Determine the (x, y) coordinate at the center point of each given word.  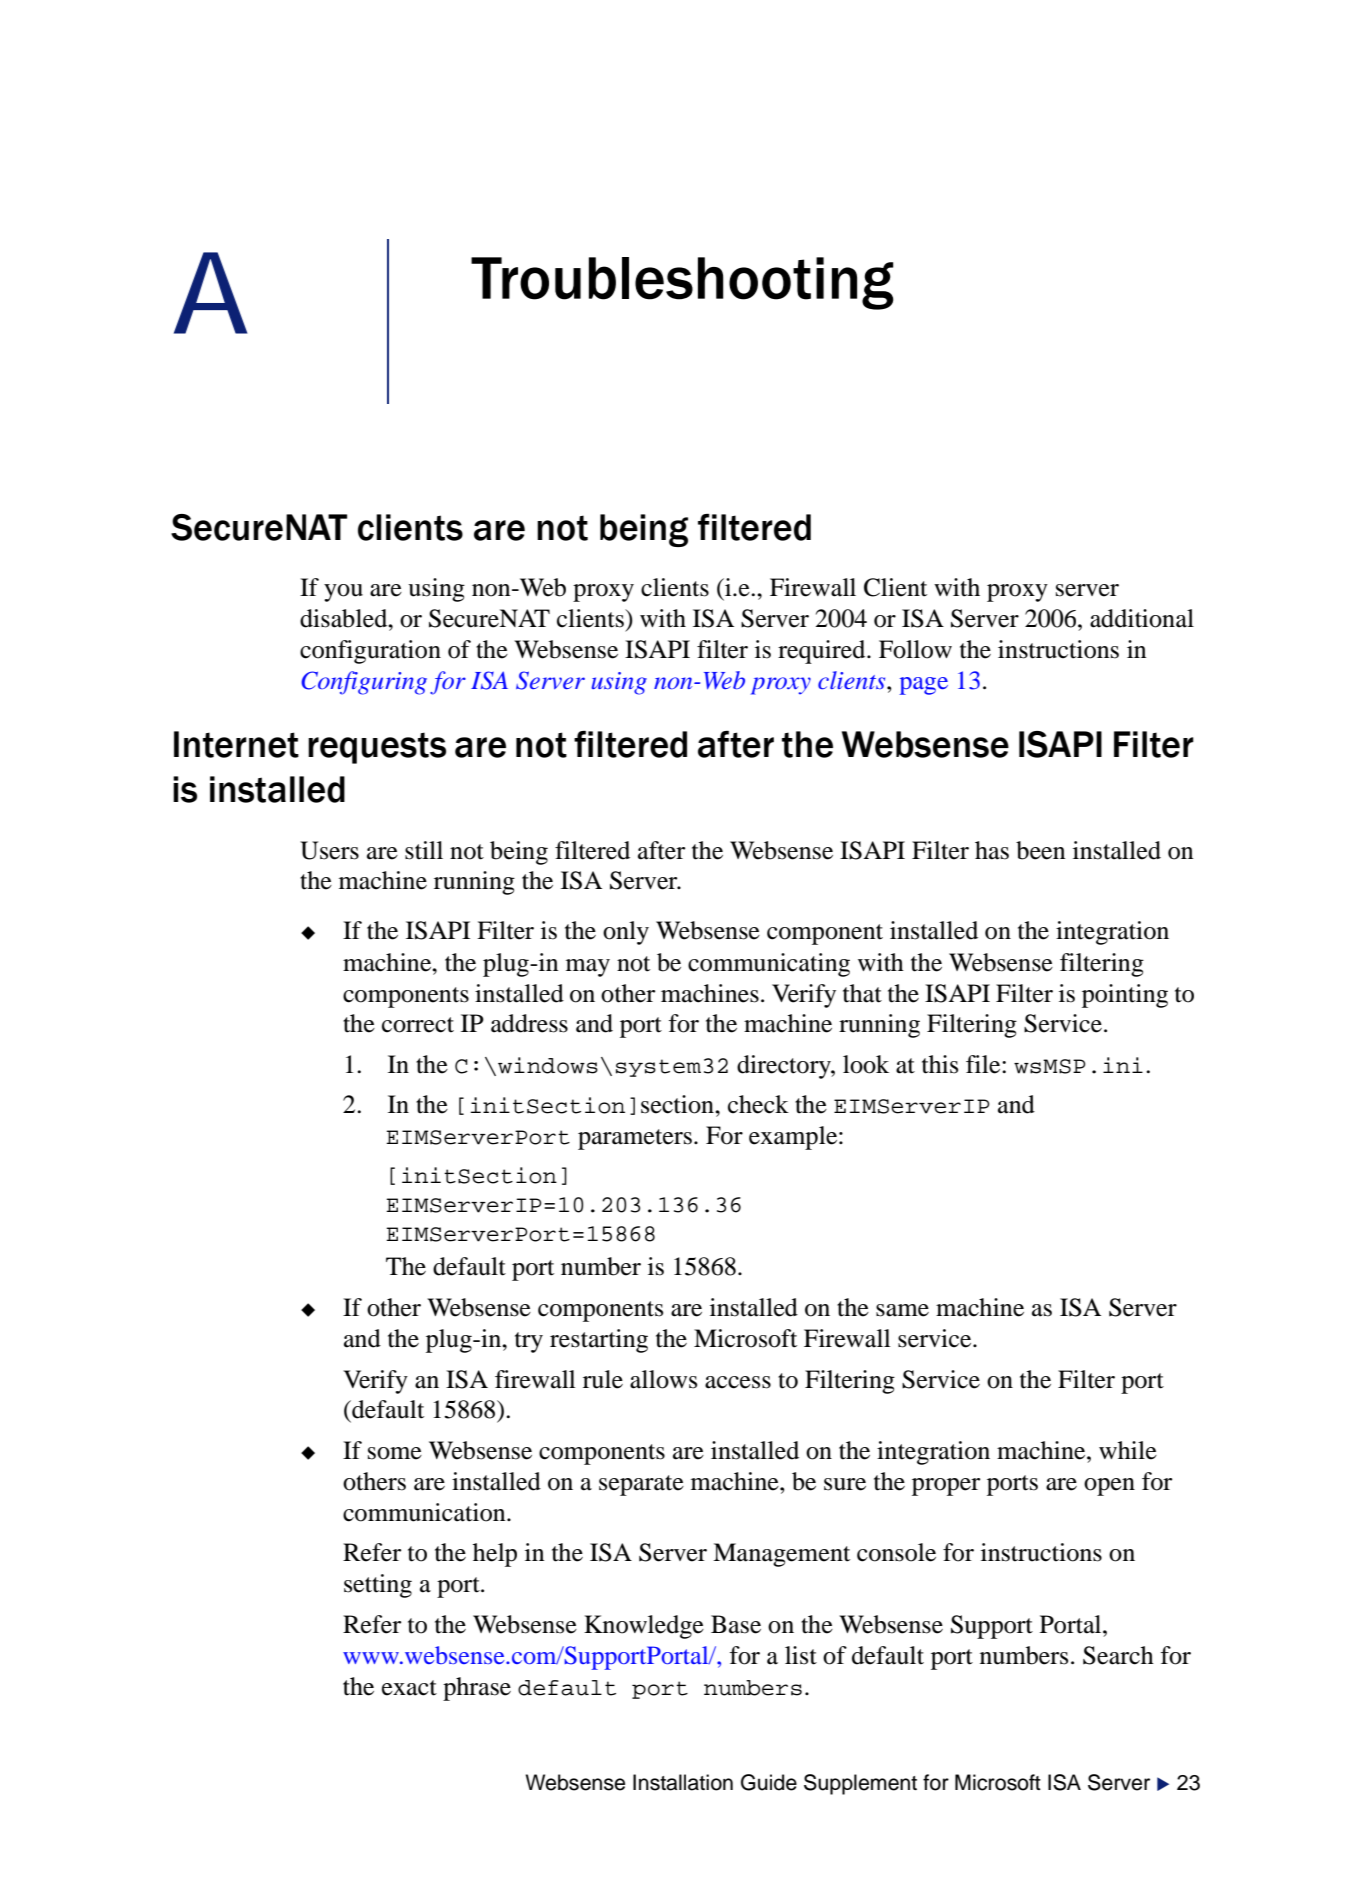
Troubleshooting (682, 283)
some (395, 1453)
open (1109, 1487)
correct (418, 1025)
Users (329, 850)
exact (409, 1688)
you (343, 593)
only (626, 933)
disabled (345, 618)
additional (1142, 618)
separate (641, 1485)
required (823, 652)
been (1040, 850)
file (984, 1064)
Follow (915, 649)
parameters (635, 1139)
